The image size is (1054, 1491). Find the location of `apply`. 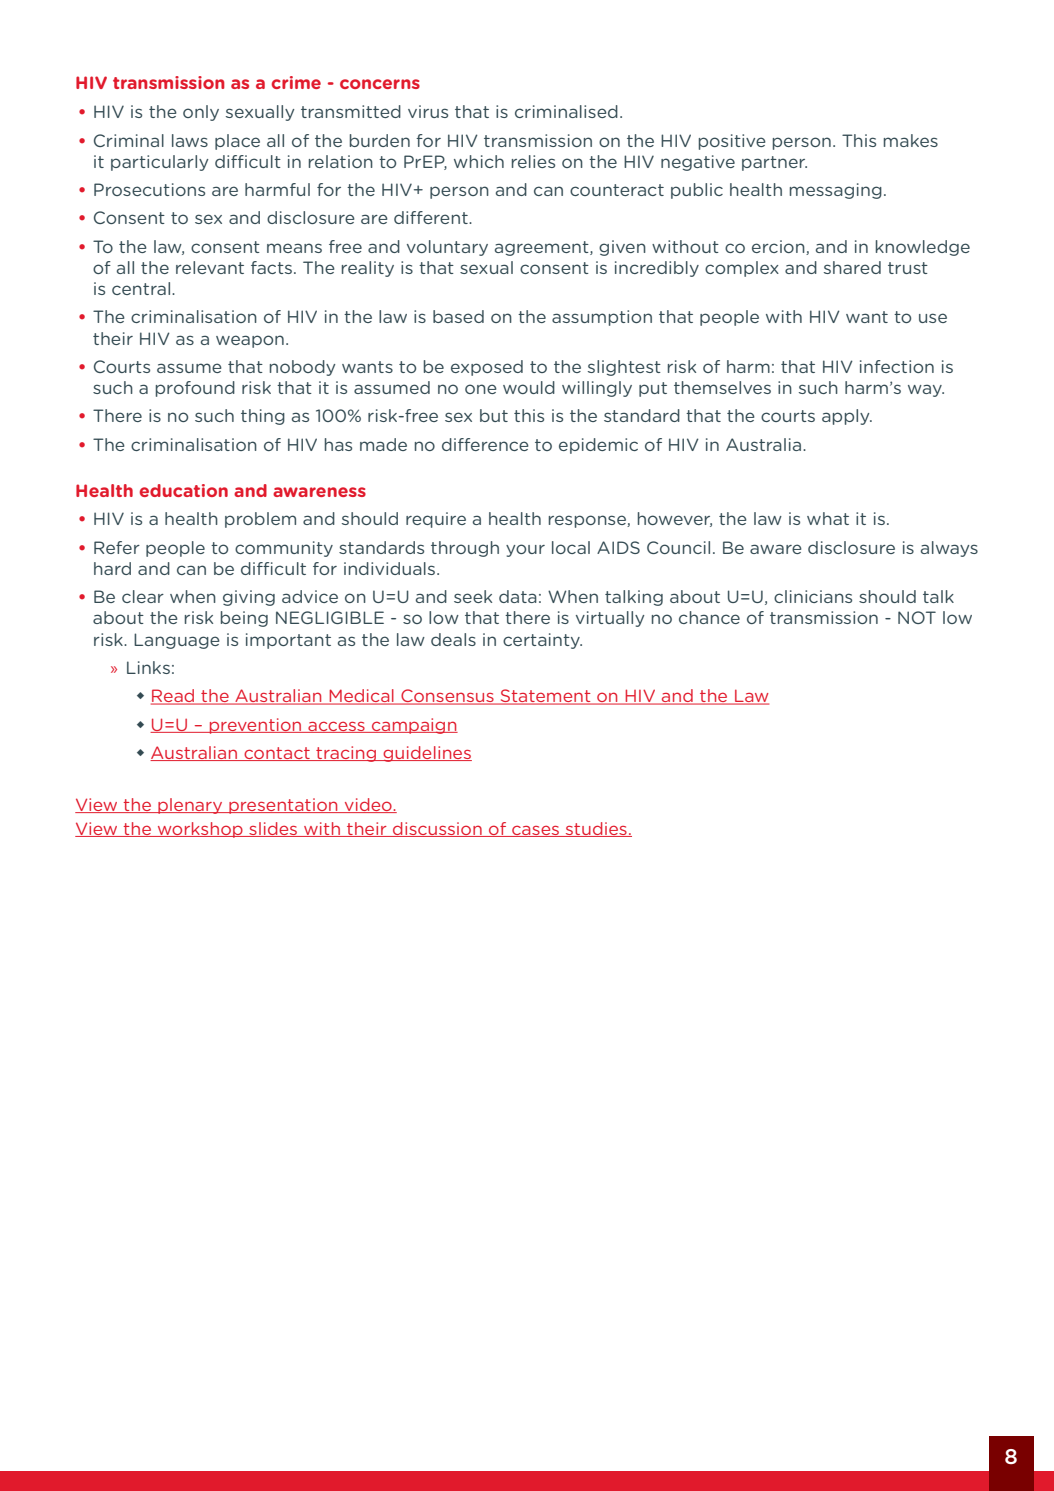

apply is located at coordinates (847, 417).
